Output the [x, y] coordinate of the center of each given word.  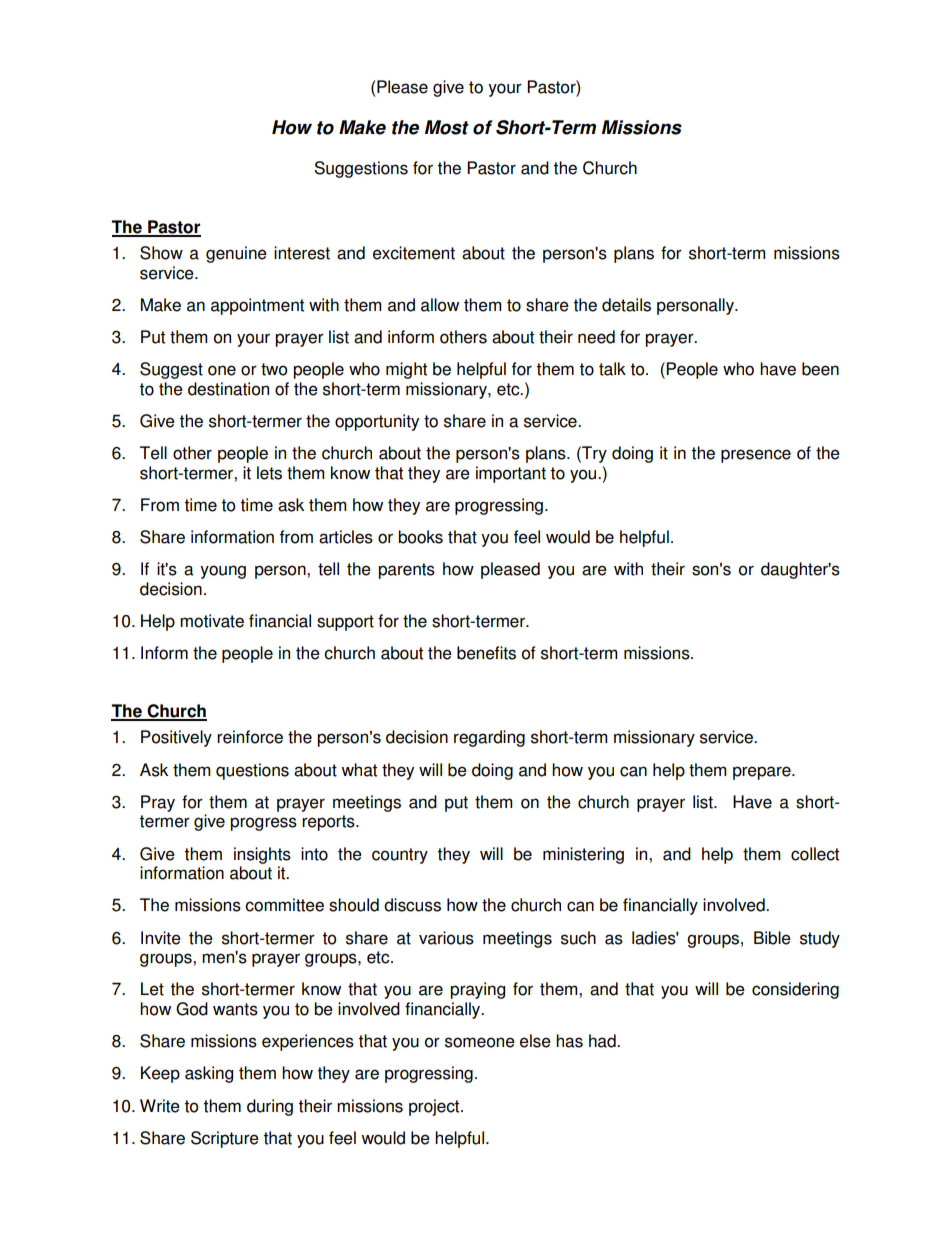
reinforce [250, 737]
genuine [236, 254]
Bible [772, 938]
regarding [489, 738]
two [274, 369]
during [270, 1107]
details [626, 305]
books [420, 537]
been [820, 369]
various [446, 938]
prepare [763, 773]
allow [440, 305]
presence [756, 456]
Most [447, 127]
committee [284, 905]
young [223, 572]
